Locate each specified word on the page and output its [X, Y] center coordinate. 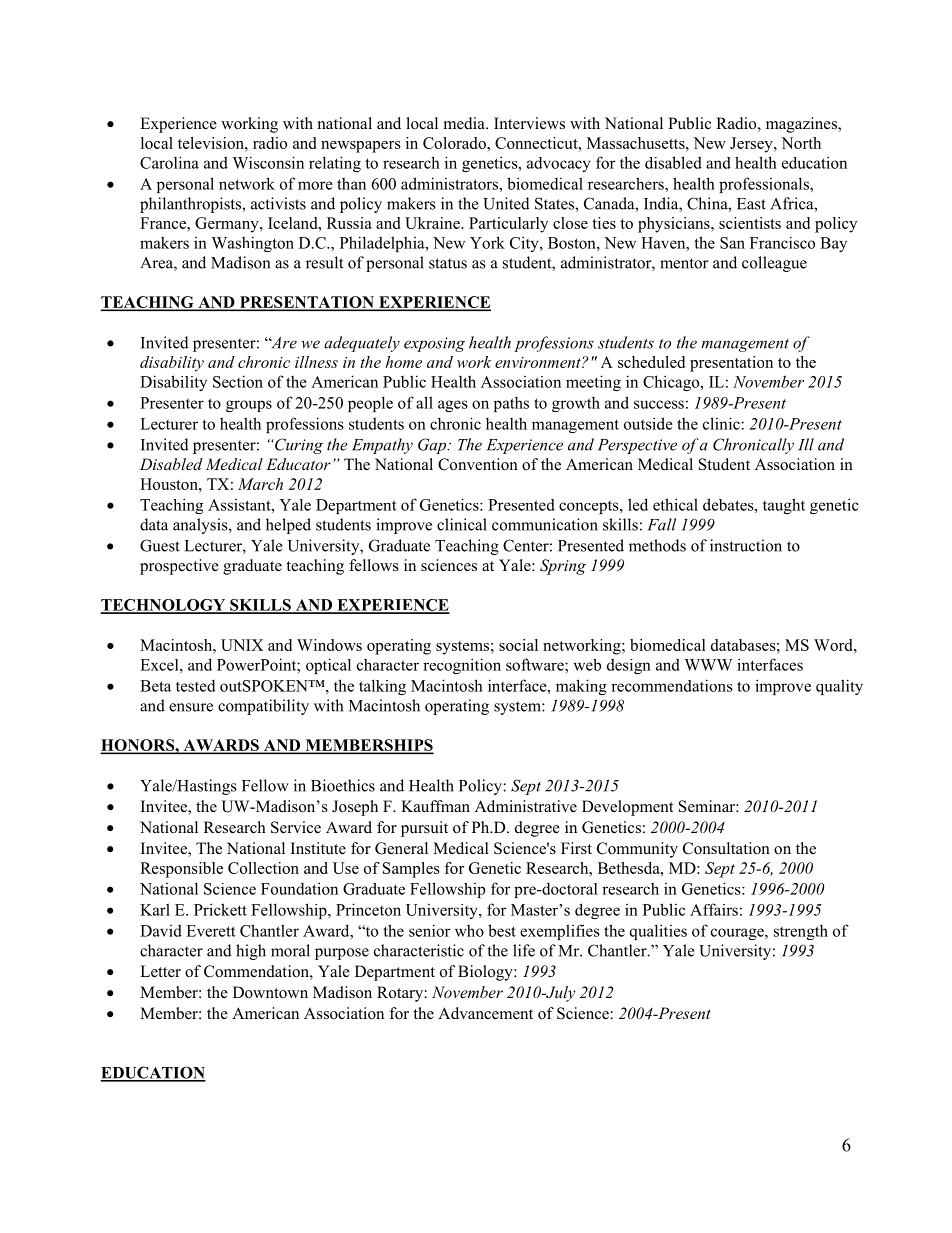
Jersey [752, 145]
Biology [486, 973]
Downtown [270, 992]
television [212, 143]
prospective [179, 567]
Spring [563, 567]
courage [738, 934]
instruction [746, 545]
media [465, 123]
